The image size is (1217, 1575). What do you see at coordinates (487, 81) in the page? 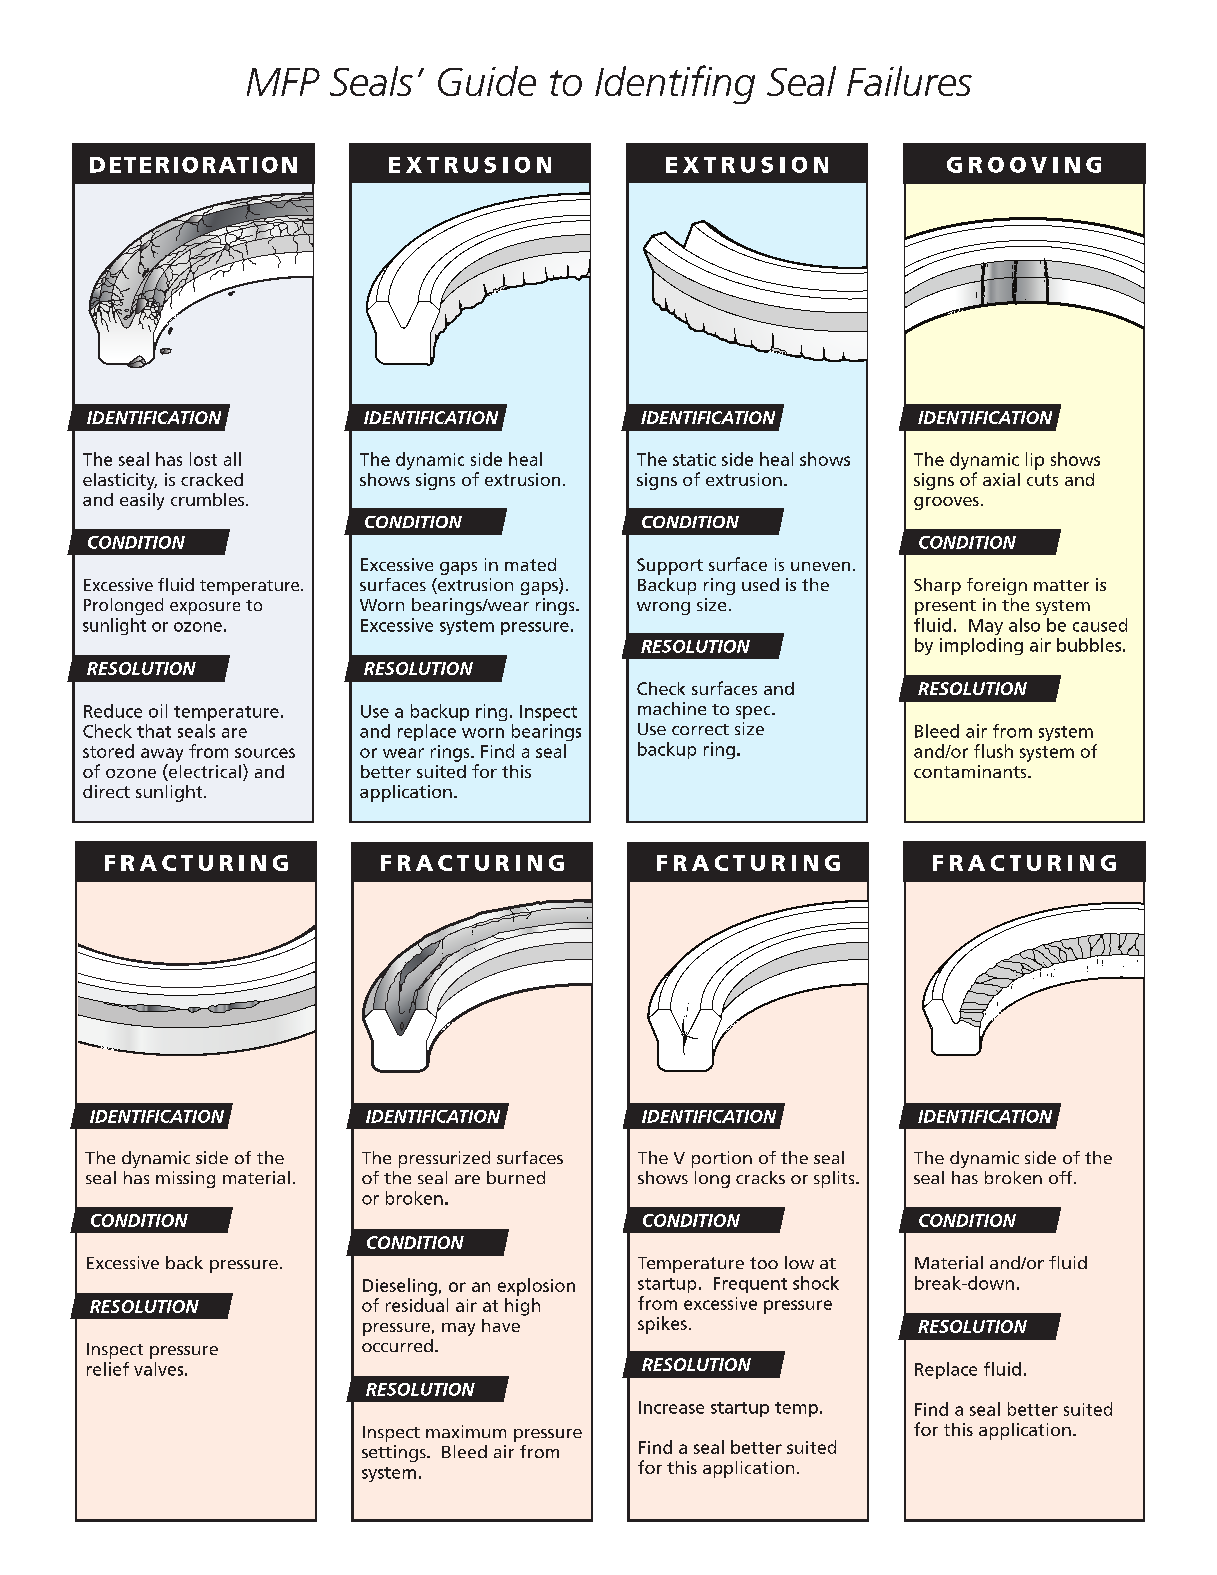
I see `Guide` at bounding box center [487, 81].
